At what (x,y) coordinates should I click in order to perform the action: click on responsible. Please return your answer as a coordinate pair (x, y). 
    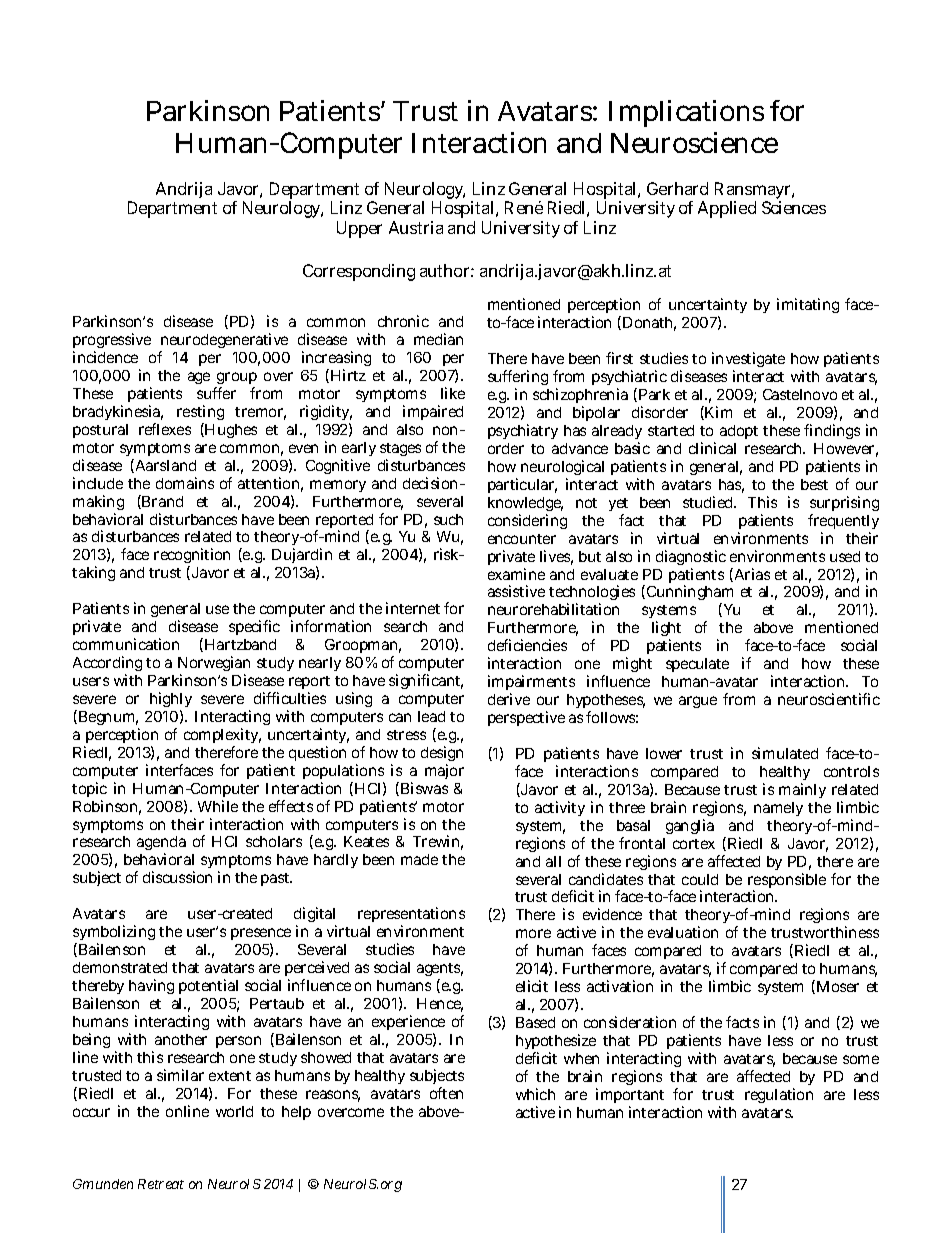
    Looking at the image, I should click on (787, 882).
